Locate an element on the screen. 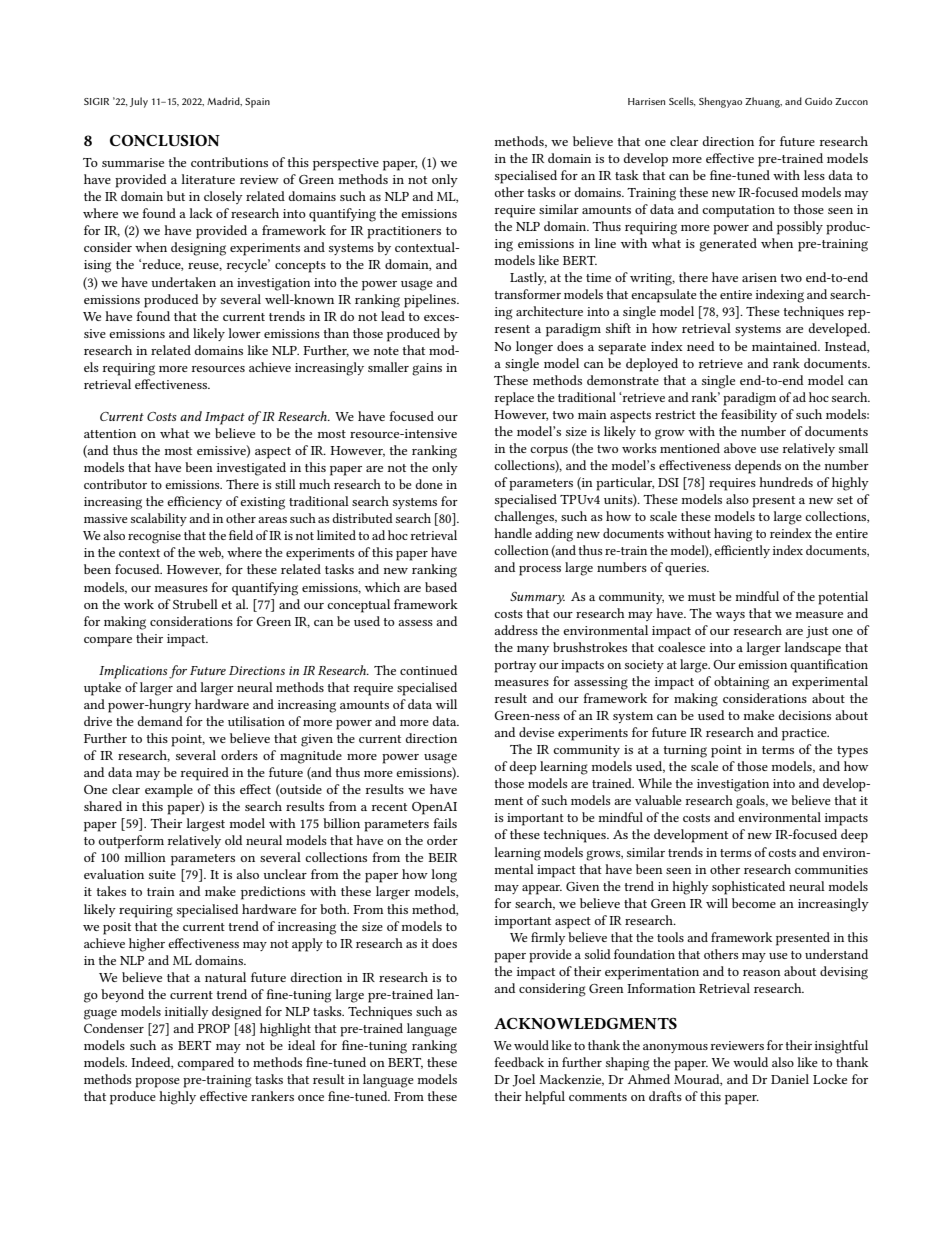  feedback is located at coordinates (519, 1062).
